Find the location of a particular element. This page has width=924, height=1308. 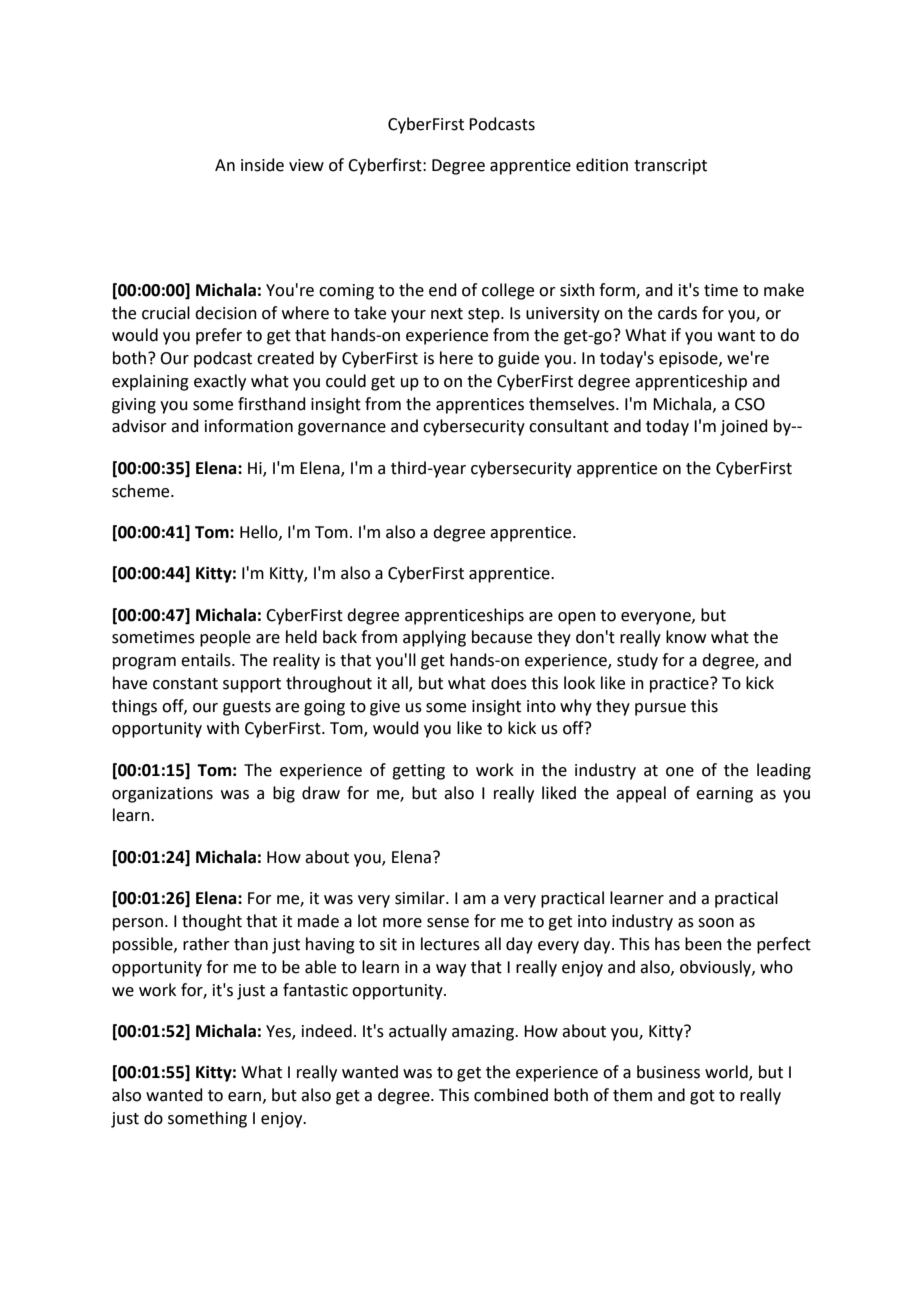

exactly is located at coordinates (220, 382).
